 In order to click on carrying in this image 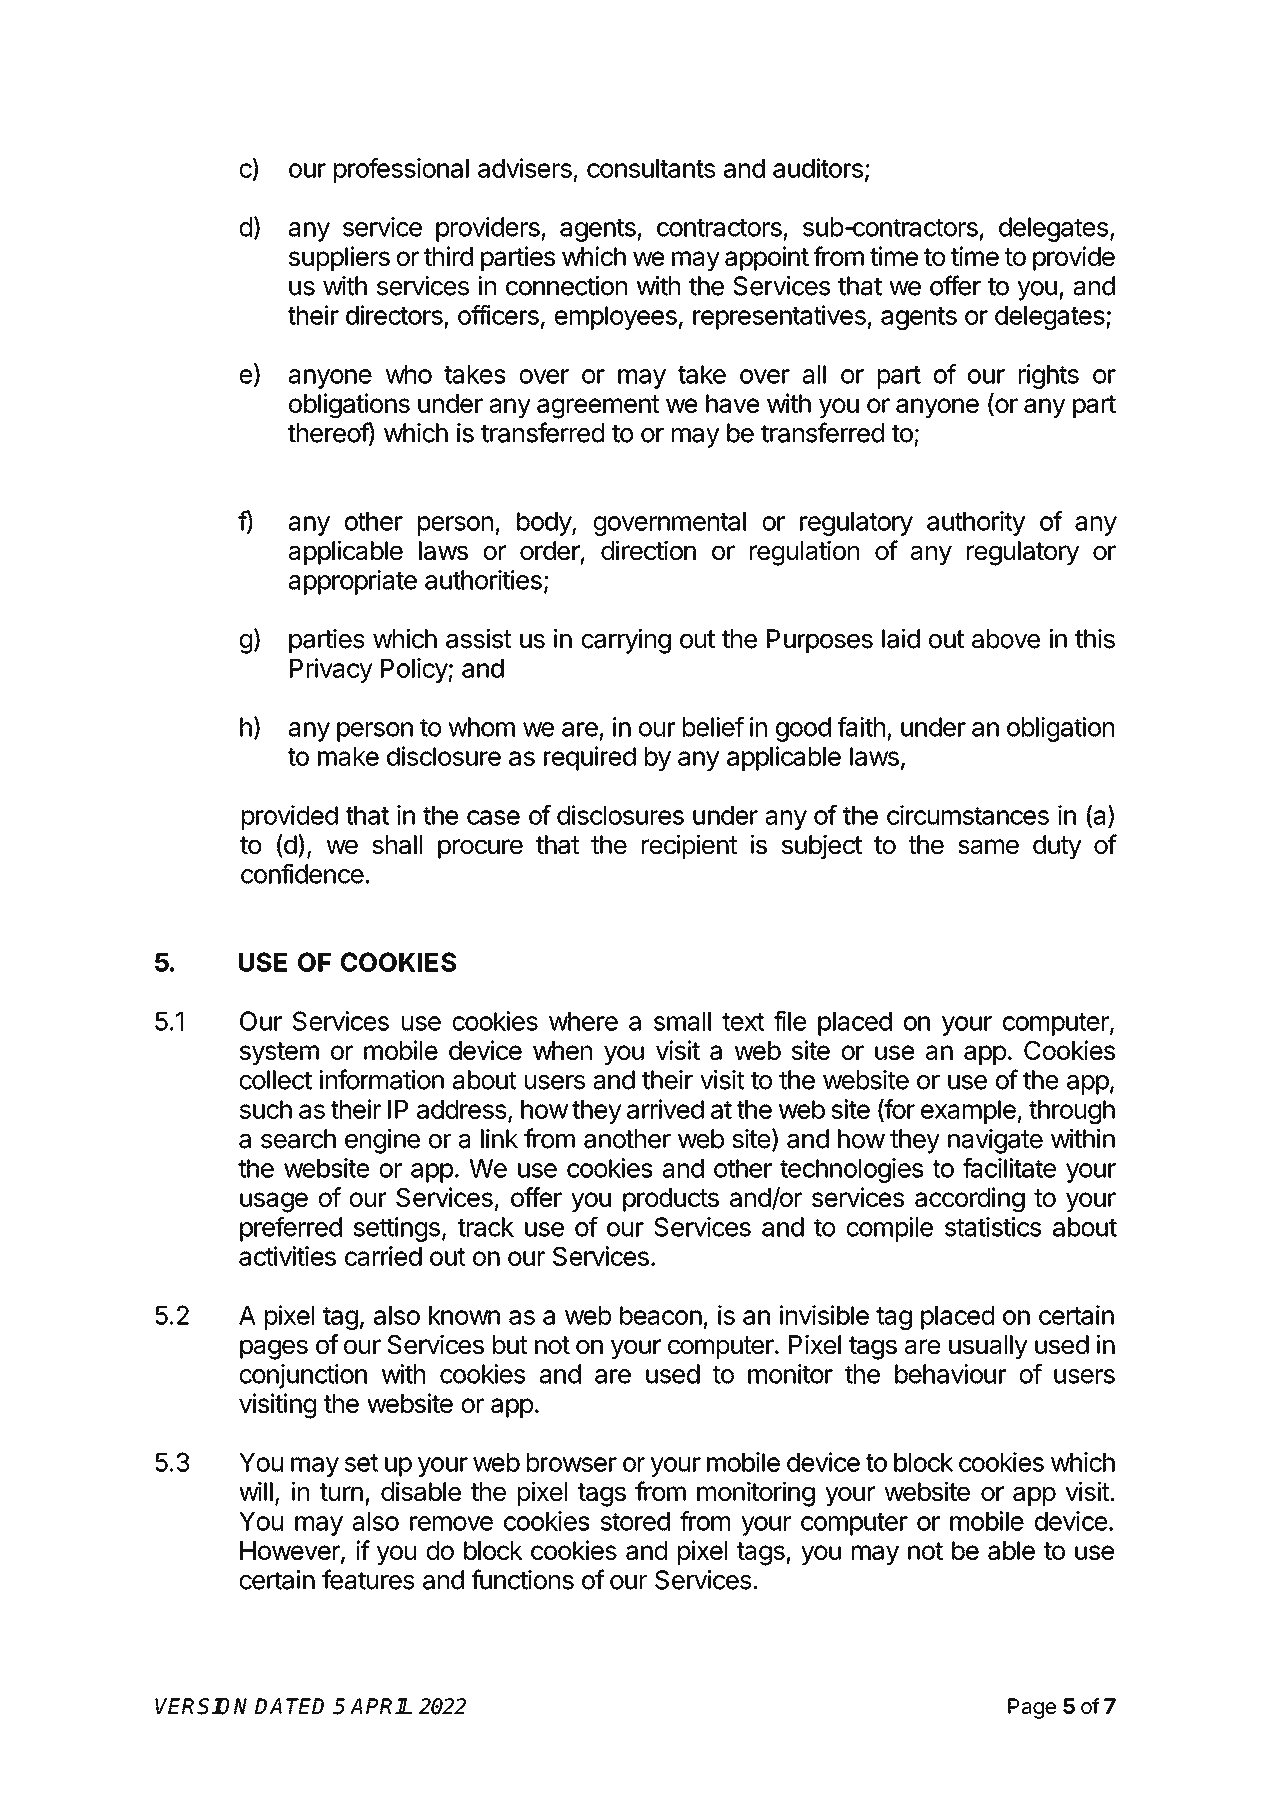, I will do `click(626, 641)`.
